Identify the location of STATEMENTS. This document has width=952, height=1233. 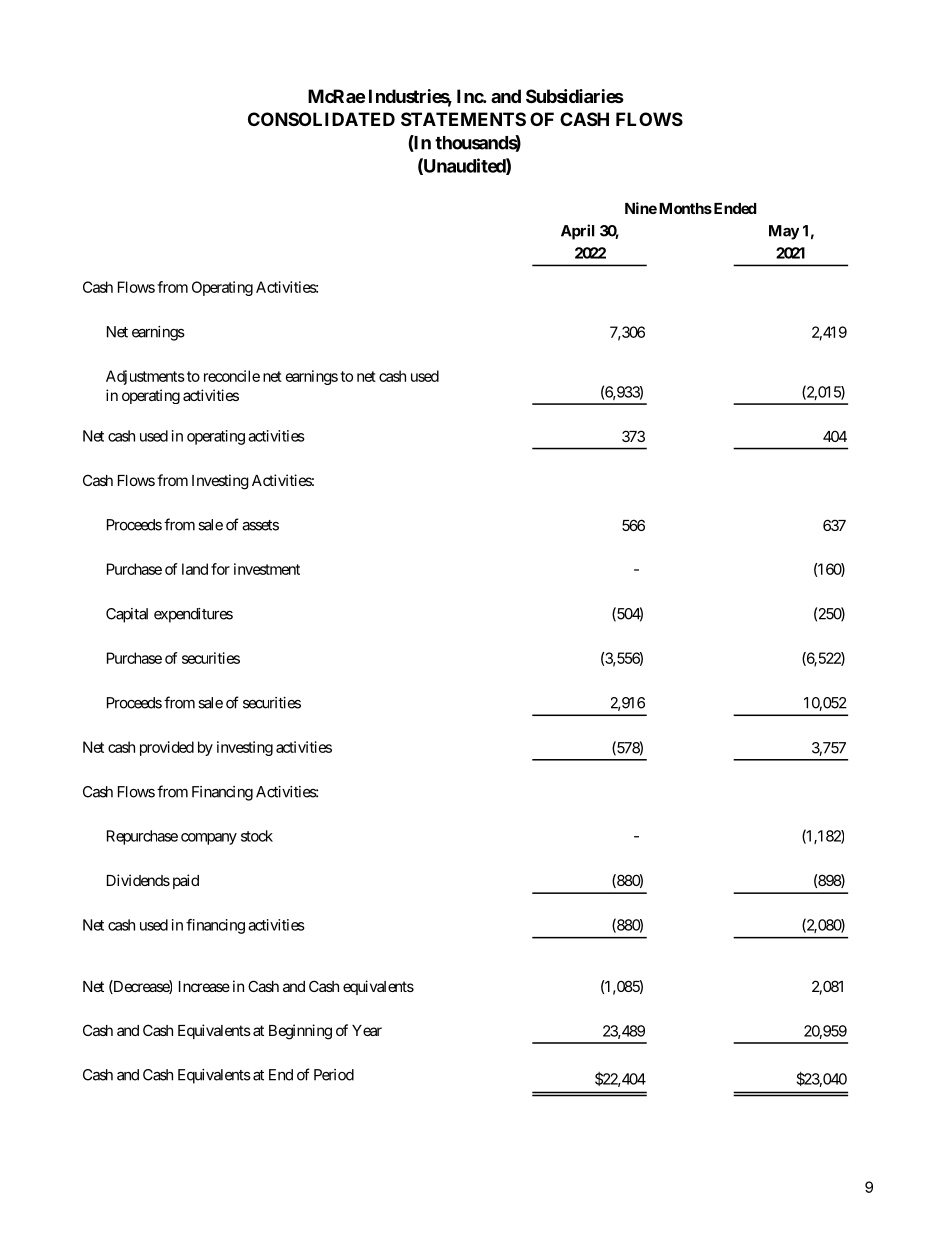
(463, 119).
